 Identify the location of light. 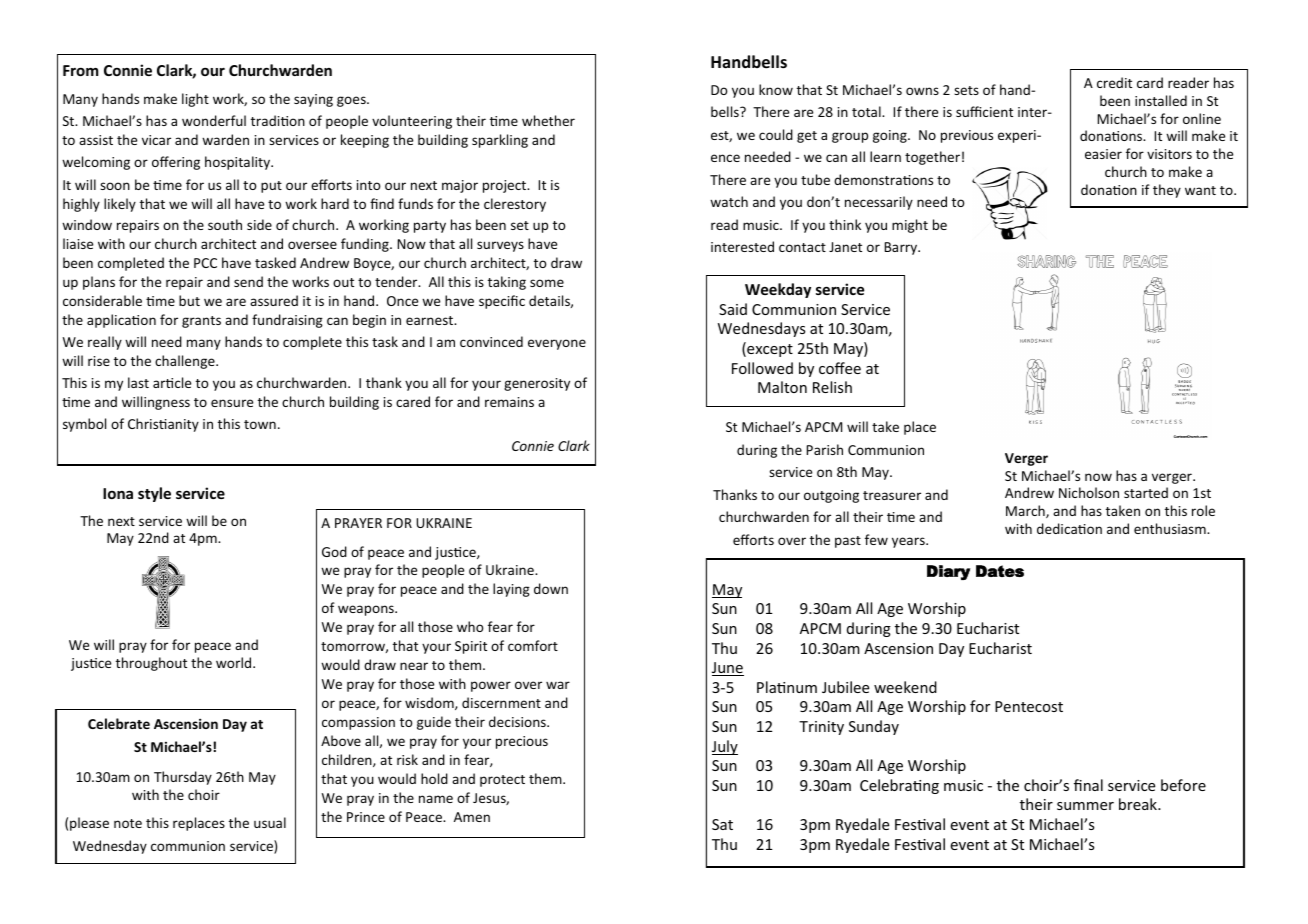
(195, 100).
